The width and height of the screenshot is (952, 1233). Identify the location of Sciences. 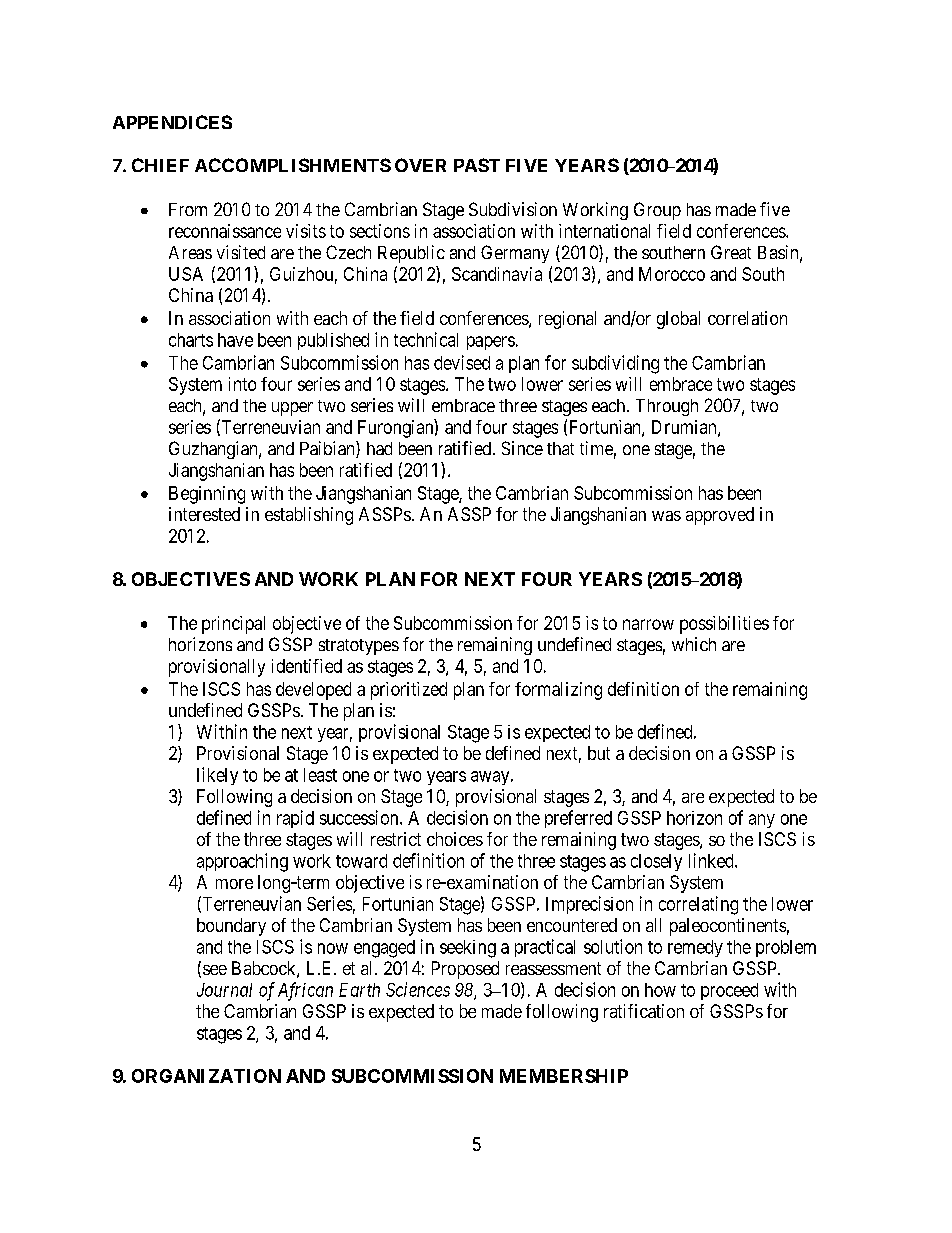
(418, 989).
